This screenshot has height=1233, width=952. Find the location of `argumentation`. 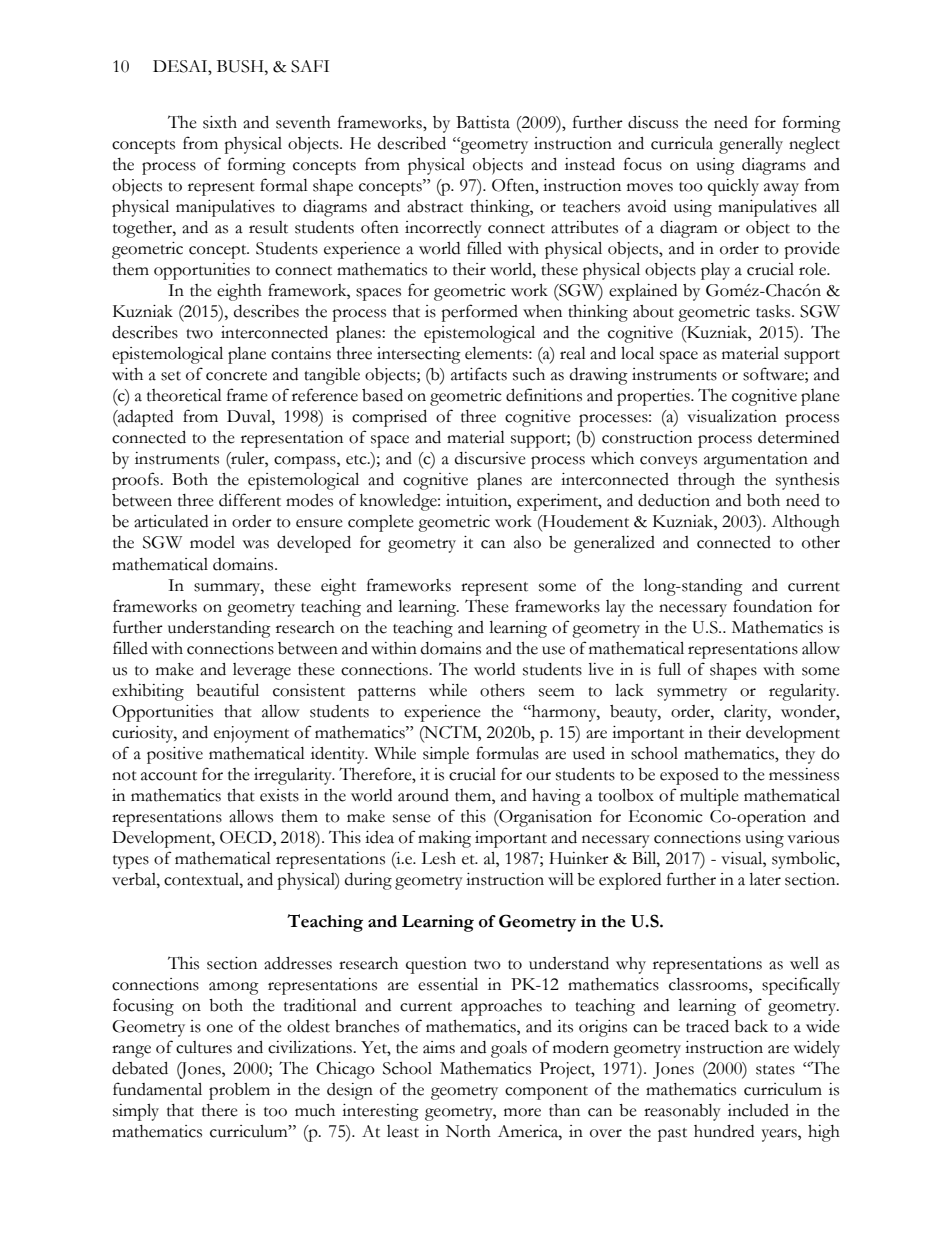

argumentation is located at coordinates (756, 460).
